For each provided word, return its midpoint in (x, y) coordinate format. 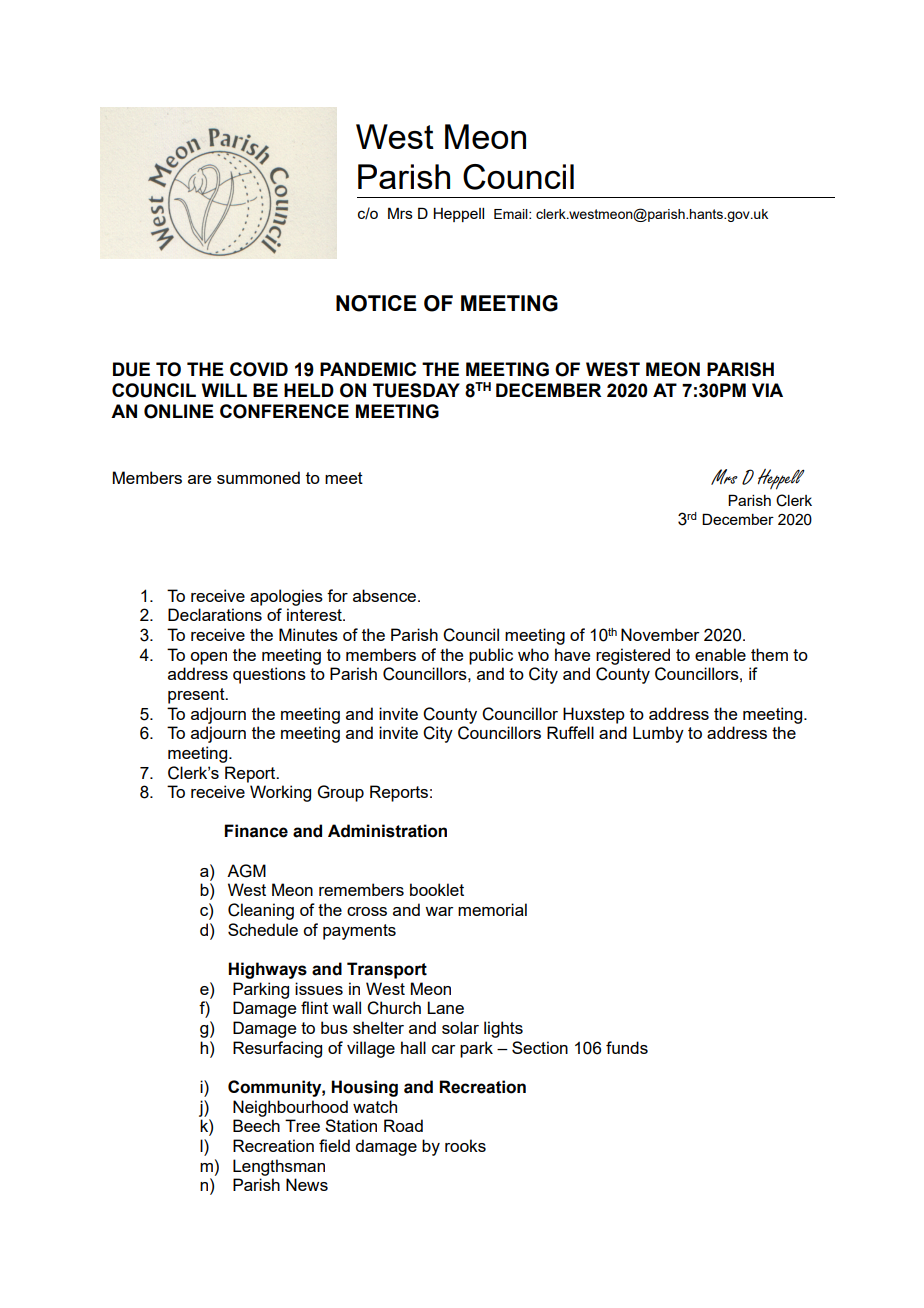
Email (512, 214)
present (197, 696)
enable (720, 654)
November (660, 634)
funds (627, 1047)
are (199, 479)
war (439, 911)
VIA (767, 390)
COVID (259, 369)
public (491, 656)
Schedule (263, 929)
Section (540, 1047)
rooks (465, 1145)
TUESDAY (416, 390)
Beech (256, 1125)
